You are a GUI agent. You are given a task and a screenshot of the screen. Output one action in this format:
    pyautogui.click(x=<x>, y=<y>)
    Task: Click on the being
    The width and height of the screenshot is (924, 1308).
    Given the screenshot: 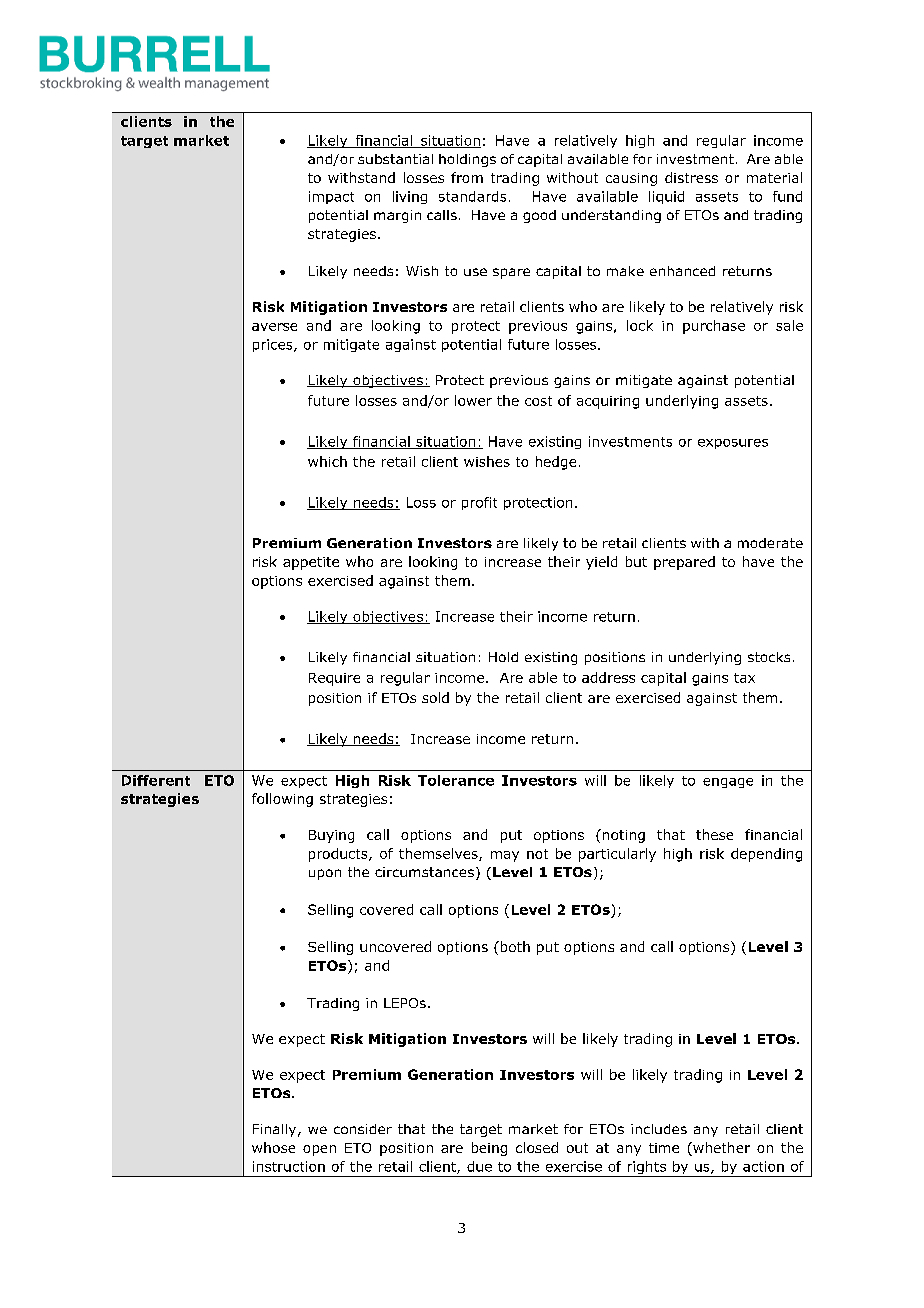 What is the action you would take?
    pyautogui.click(x=489, y=1149)
